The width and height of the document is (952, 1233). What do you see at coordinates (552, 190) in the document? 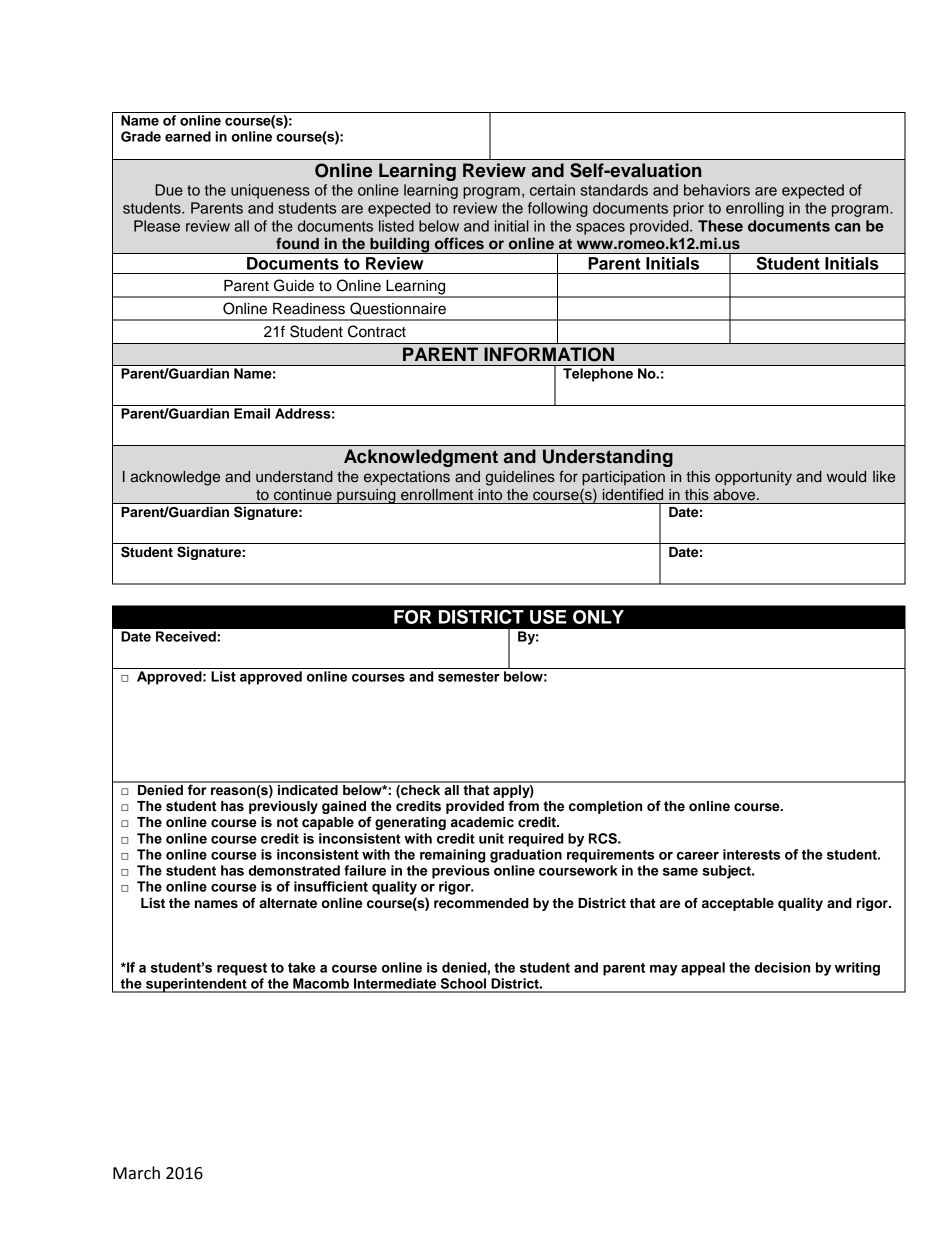
I see `certain` at bounding box center [552, 190].
